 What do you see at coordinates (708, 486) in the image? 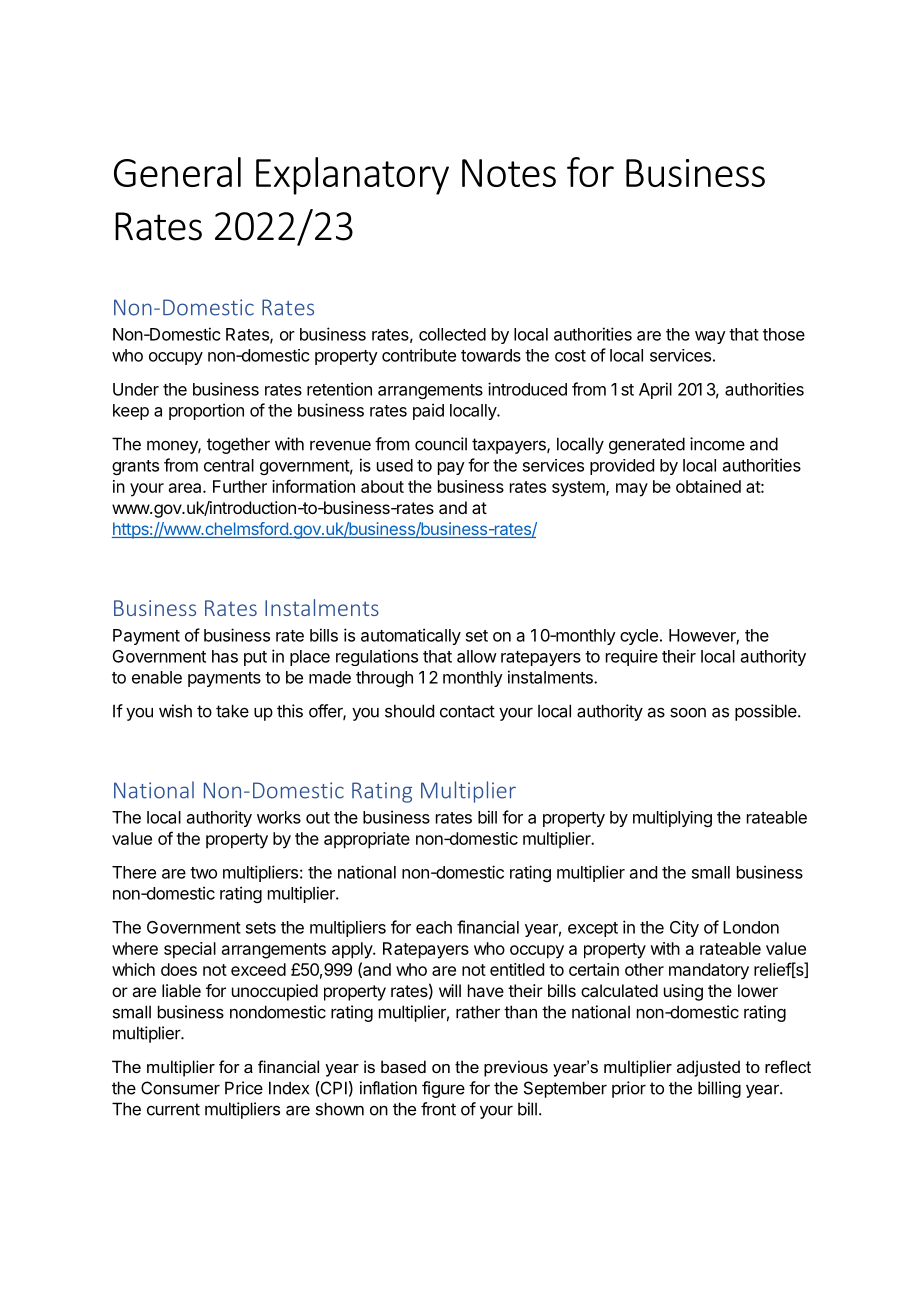
I see `obtained` at bounding box center [708, 486].
